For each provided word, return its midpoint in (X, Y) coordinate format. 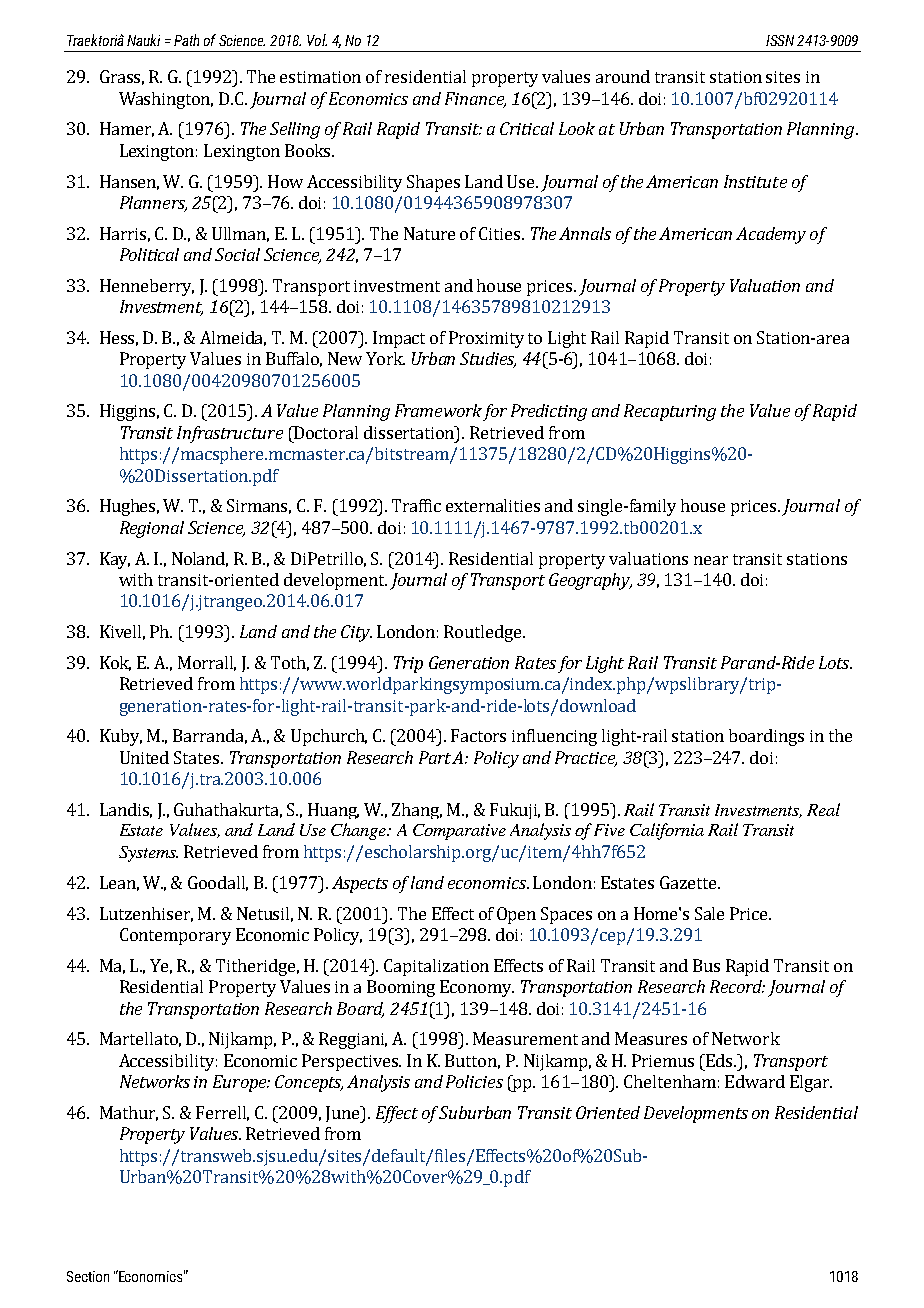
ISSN (780, 40)
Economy (477, 988)
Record (737, 986)
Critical (527, 128)
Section (88, 1276)
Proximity (486, 339)
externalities (493, 505)
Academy (771, 235)
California (667, 831)
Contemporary (175, 936)
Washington (166, 100)
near (711, 560)
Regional (152, 529)
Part (436, 757)
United (144, 757)
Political (149, 254)
